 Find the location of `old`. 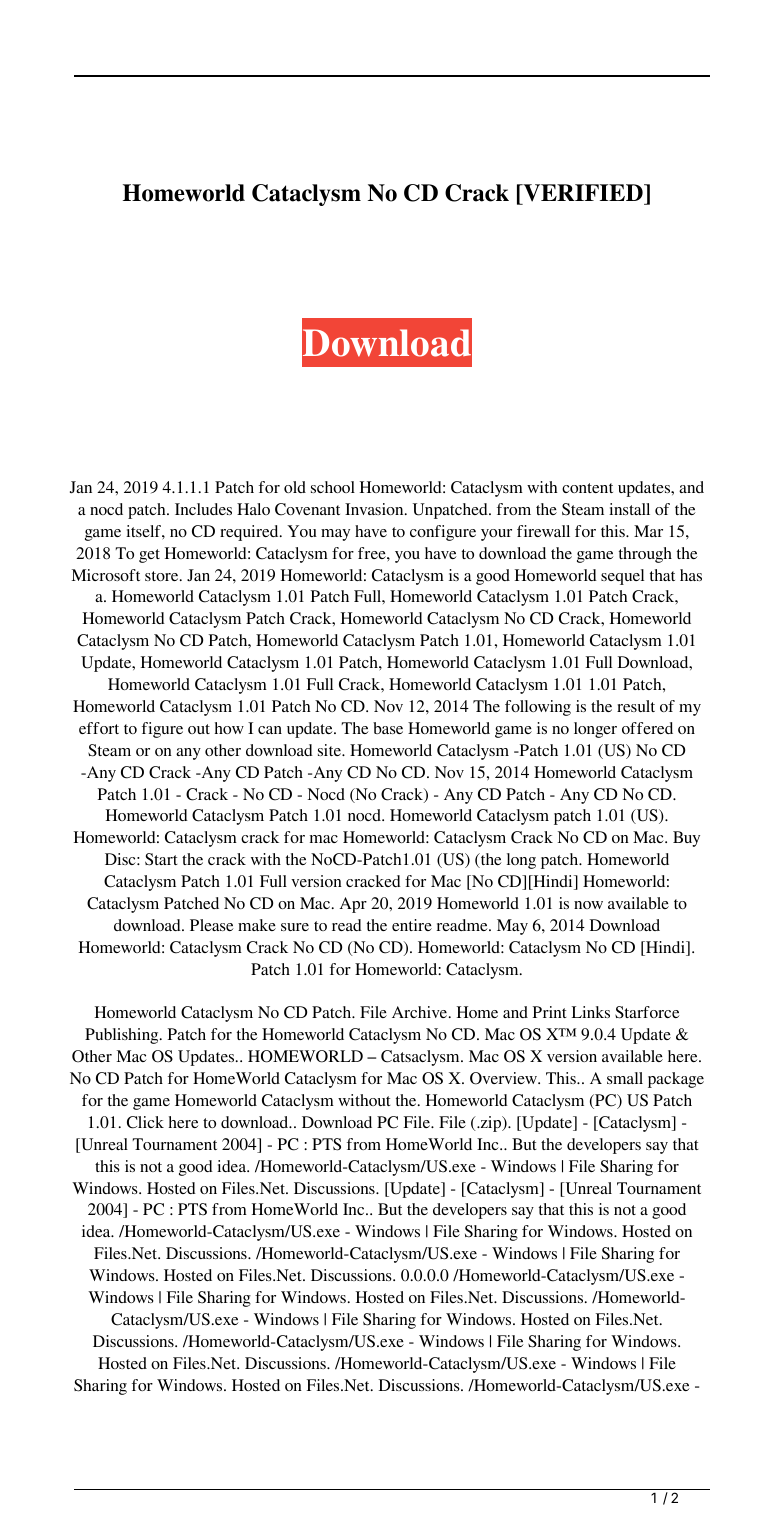

old is located at coordinates (295, 487).
